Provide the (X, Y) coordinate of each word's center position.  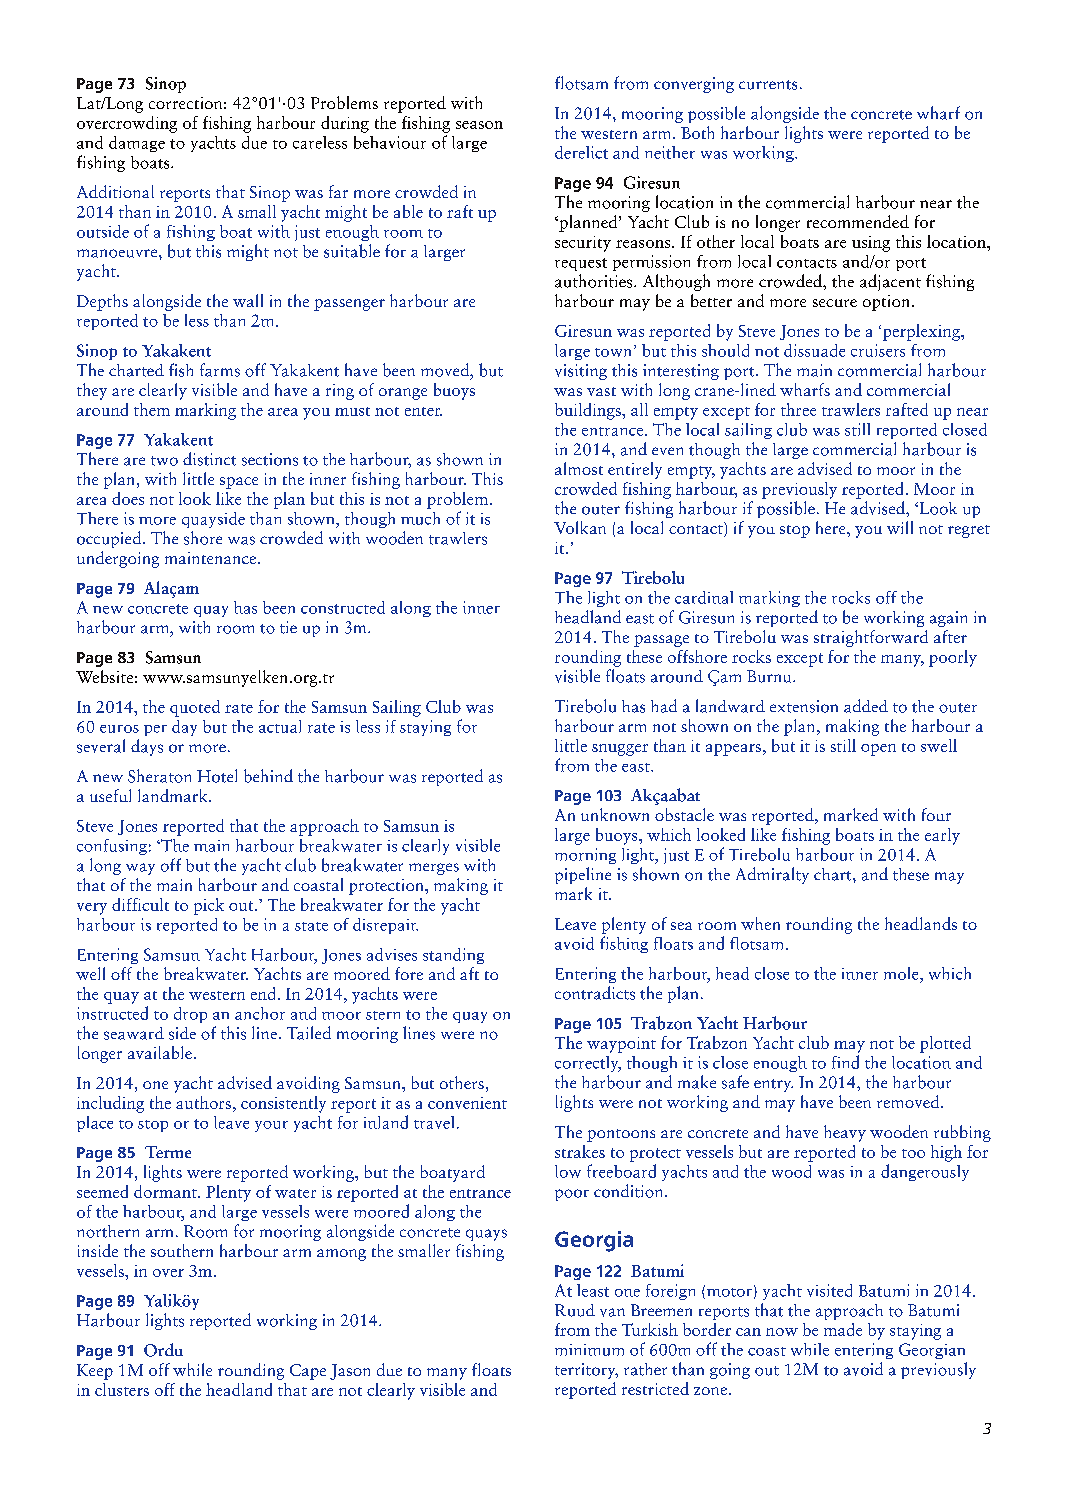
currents (768, 85)
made (843, 1329)
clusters (122, 1389)
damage (137, 144)
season (479, 125)
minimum (589, 1350)
